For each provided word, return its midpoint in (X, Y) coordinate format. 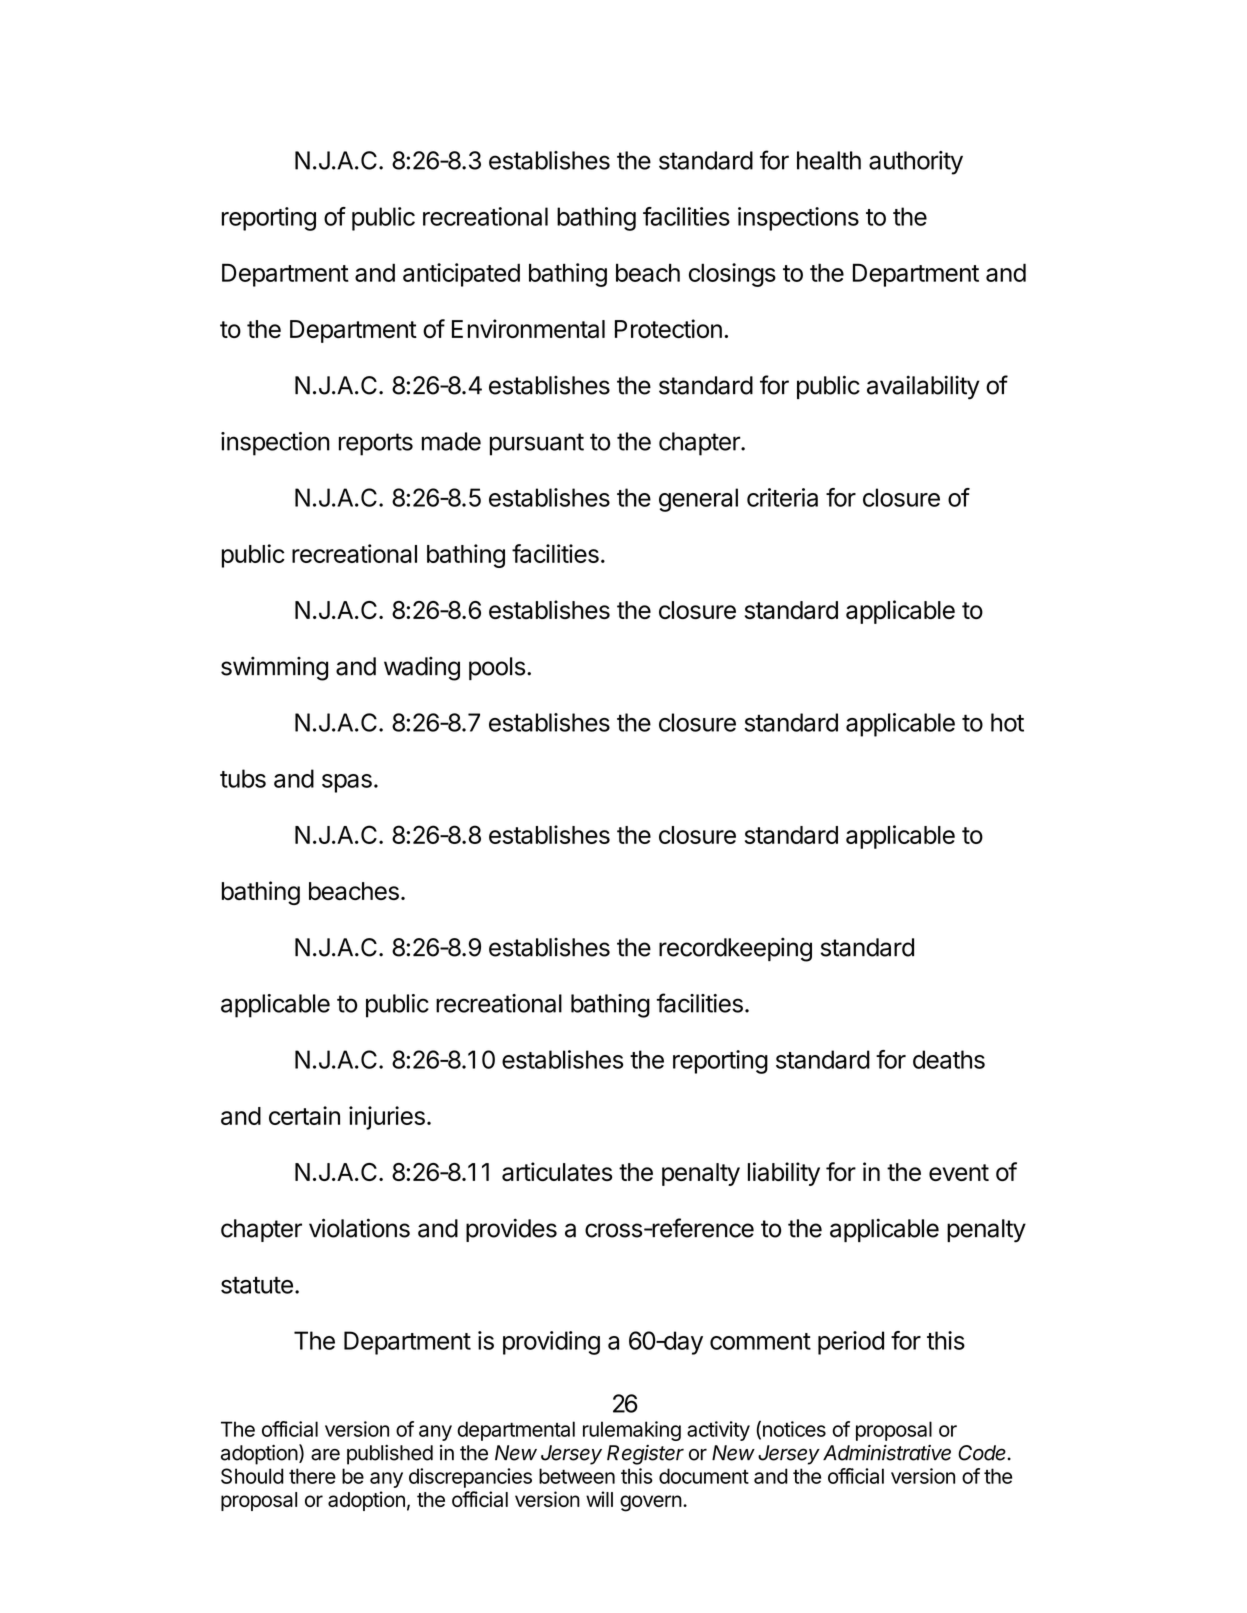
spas (347, 783)
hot (1007, 722)
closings (732, 275)
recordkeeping (735, 949)
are (325, 1455)
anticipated (461, 275)
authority (916, 163)
